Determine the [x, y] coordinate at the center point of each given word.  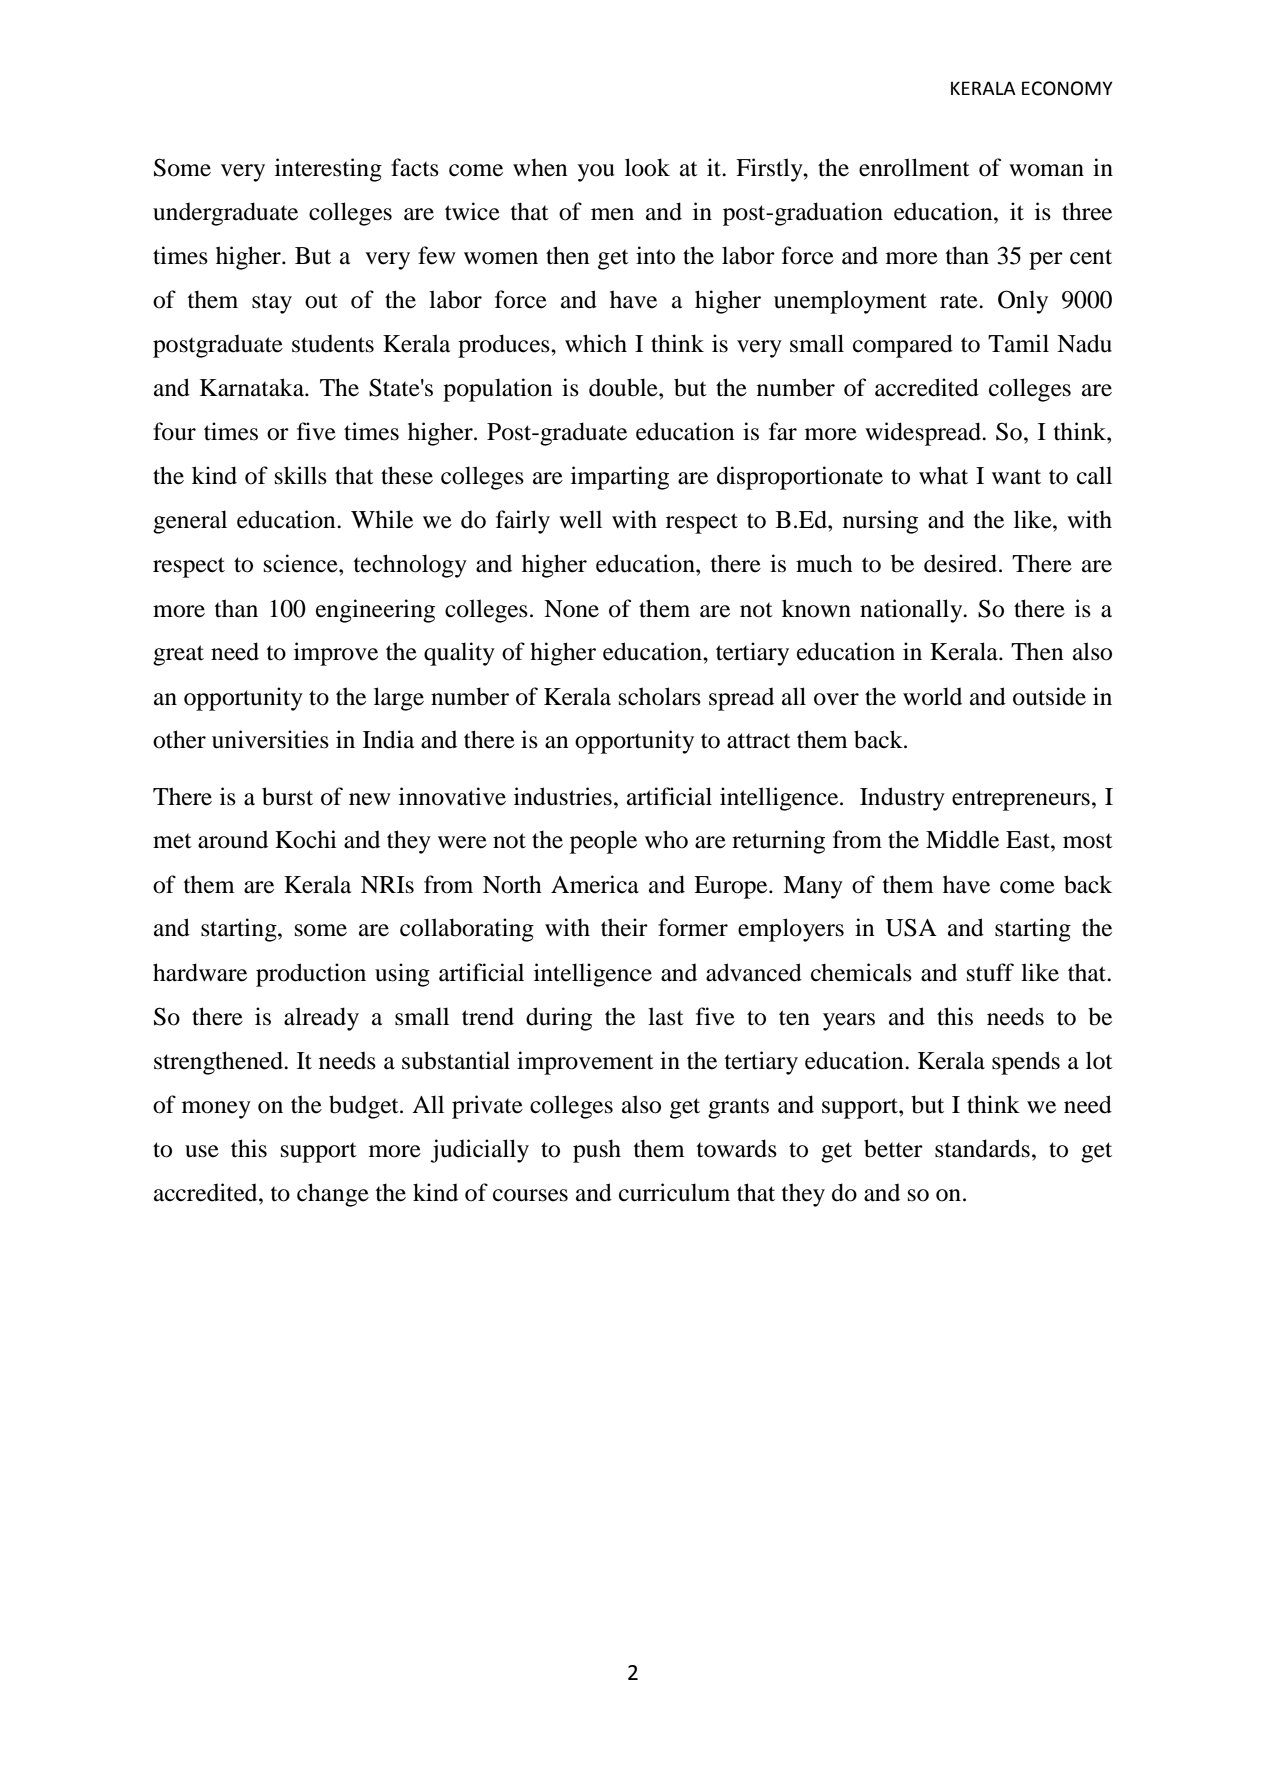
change [333, 1195]
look [647, 167]
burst [287, 796]
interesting [328, 170]
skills [301, 475]
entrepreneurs [1021, 800]
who [666, 839]
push [597, 1151]
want [1016, 477]
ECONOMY [1067, 88]
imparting [620, 478]
